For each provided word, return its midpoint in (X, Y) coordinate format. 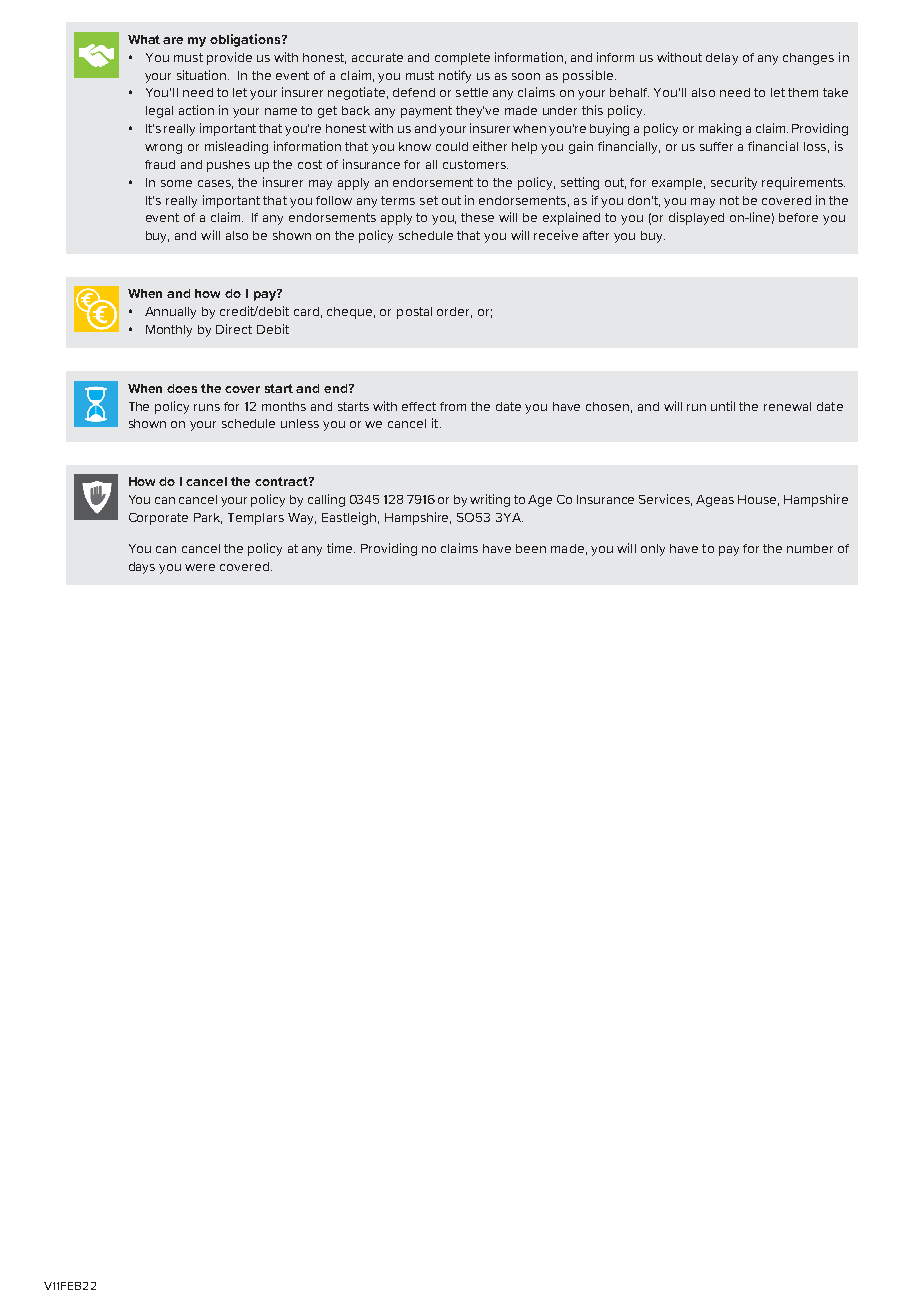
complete (462, 59)
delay (722, 59)
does (182, 388)
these (477, 217)
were (200, 567)
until (723, 406)
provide (229, 58)
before (798, 217)
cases (215, 184)
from (453, 406)
